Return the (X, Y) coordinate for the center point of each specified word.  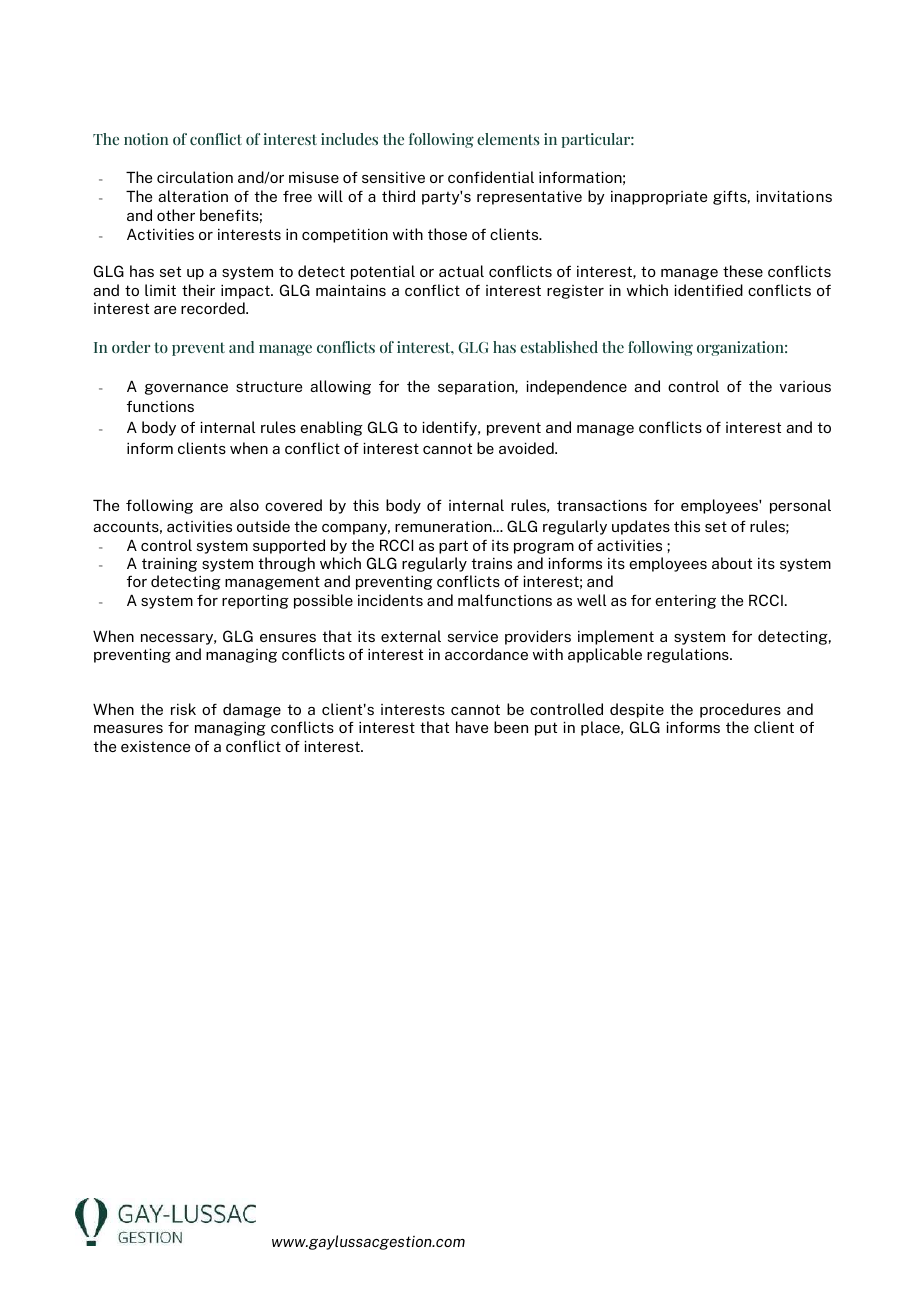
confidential (491, 177)
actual (461, 271)
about (732, 563)
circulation (195, 177)
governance (186, 389)
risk (183, 709)
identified (709, 290)
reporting (255, 602)
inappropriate (659, 198)
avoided (527, 448)
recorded (214, 308)
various (805, 386)
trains (492, 563)
